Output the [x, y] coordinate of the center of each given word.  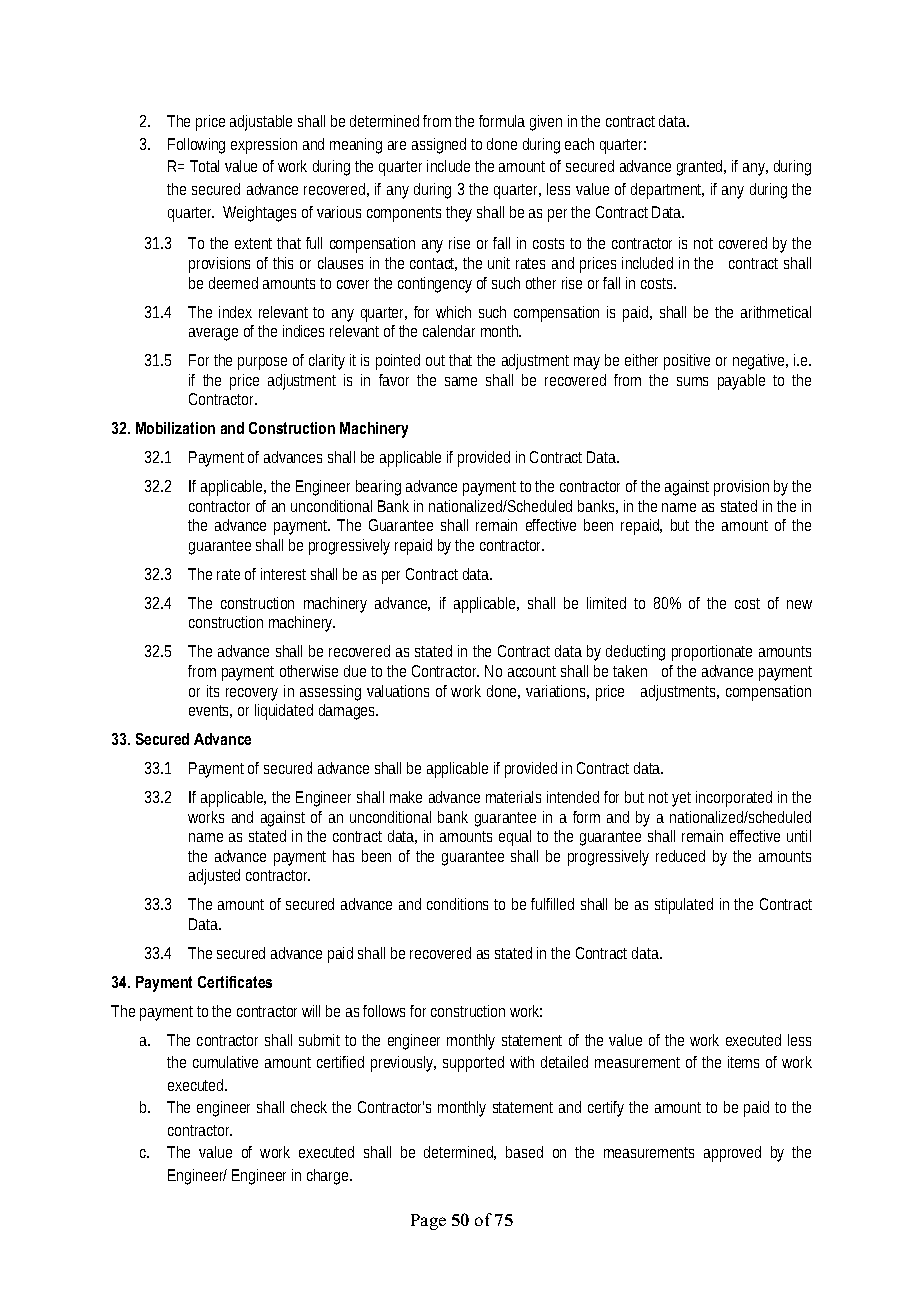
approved [732, 1154]
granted [701, 168]
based [524, 1152]
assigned [439, 146]
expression [264, 146]
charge [329, 1177]
